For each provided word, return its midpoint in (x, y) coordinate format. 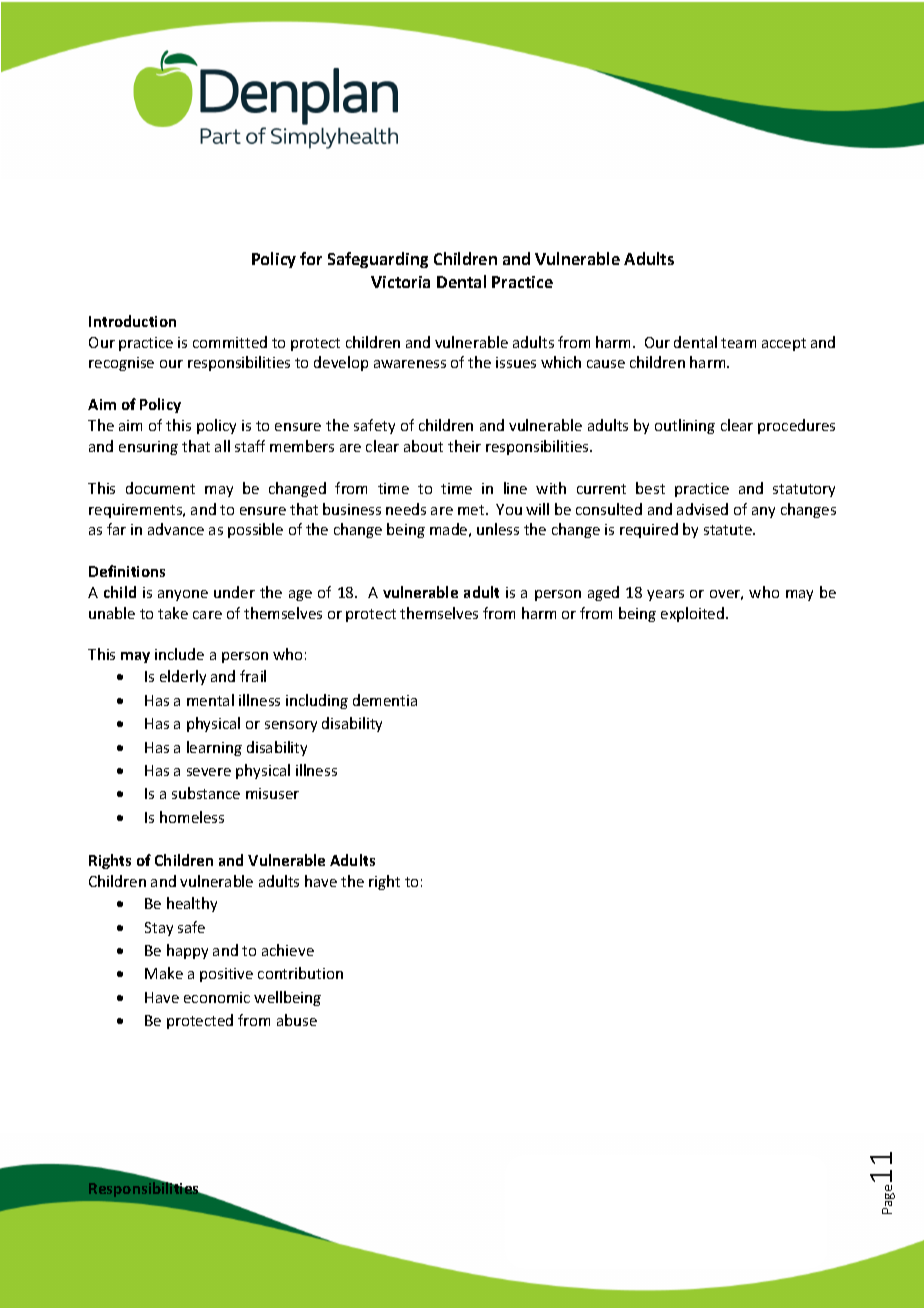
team (738, 343)
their (464, 446)
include (179, 654)
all (222, 446)
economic (217, 997)
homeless (192, 817)
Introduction (132, 321)
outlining (685, 426)
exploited (694, 614)
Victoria (400, 282)
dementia (385, 700)
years (665, 595)
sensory (291, 726)
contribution (300, 973)
